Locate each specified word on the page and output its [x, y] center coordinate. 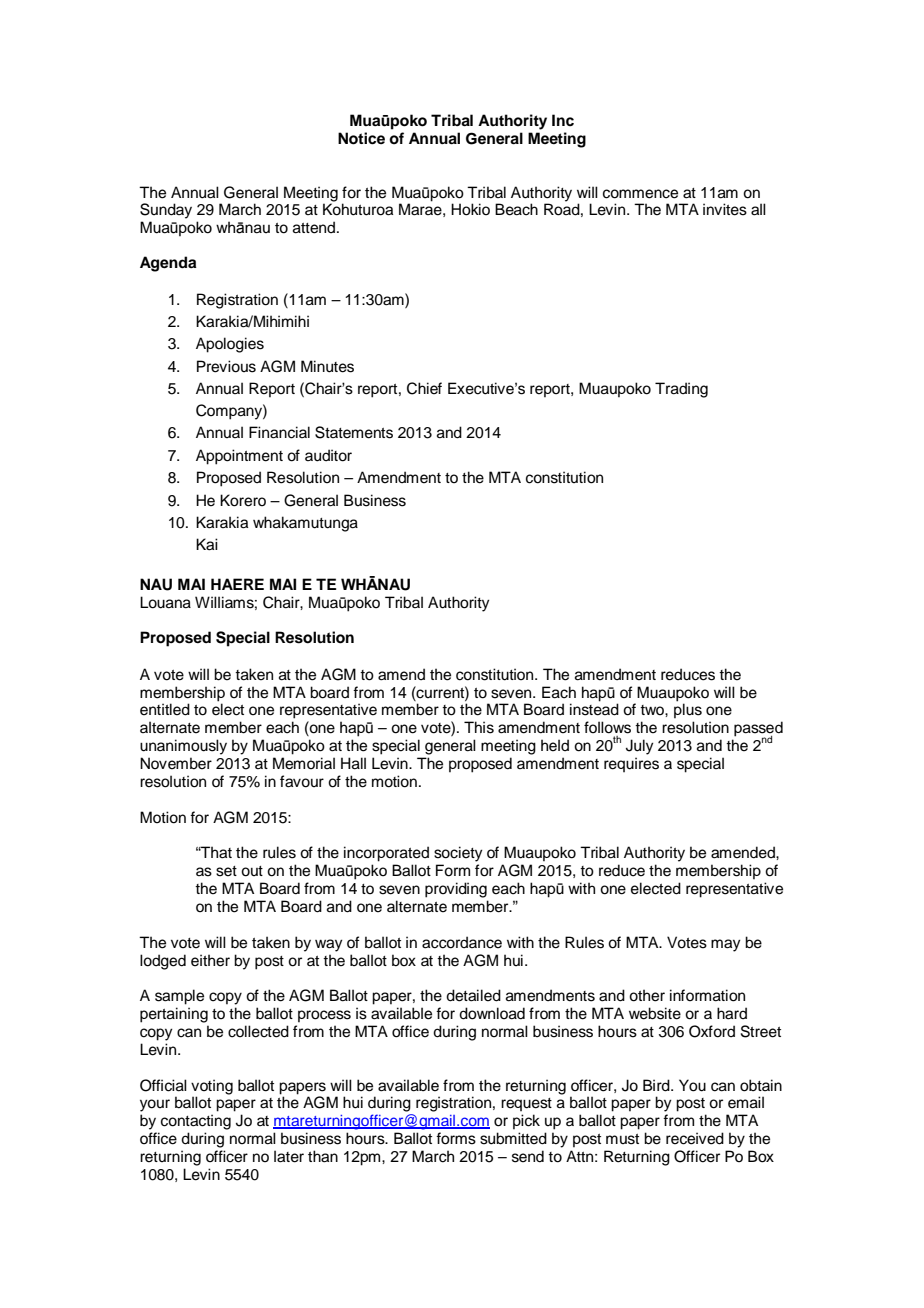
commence [640, 194]
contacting [196, 1122]
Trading [681, 390]
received [695, 1138]
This [479, 727]
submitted [513, 1138]
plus [688, 710]
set [226, 871]
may [726, 945]
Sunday [166, 211]
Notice [361, 138]
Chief [424, 388]
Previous [226, 366]
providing [456, 890]
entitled [165, 709]
